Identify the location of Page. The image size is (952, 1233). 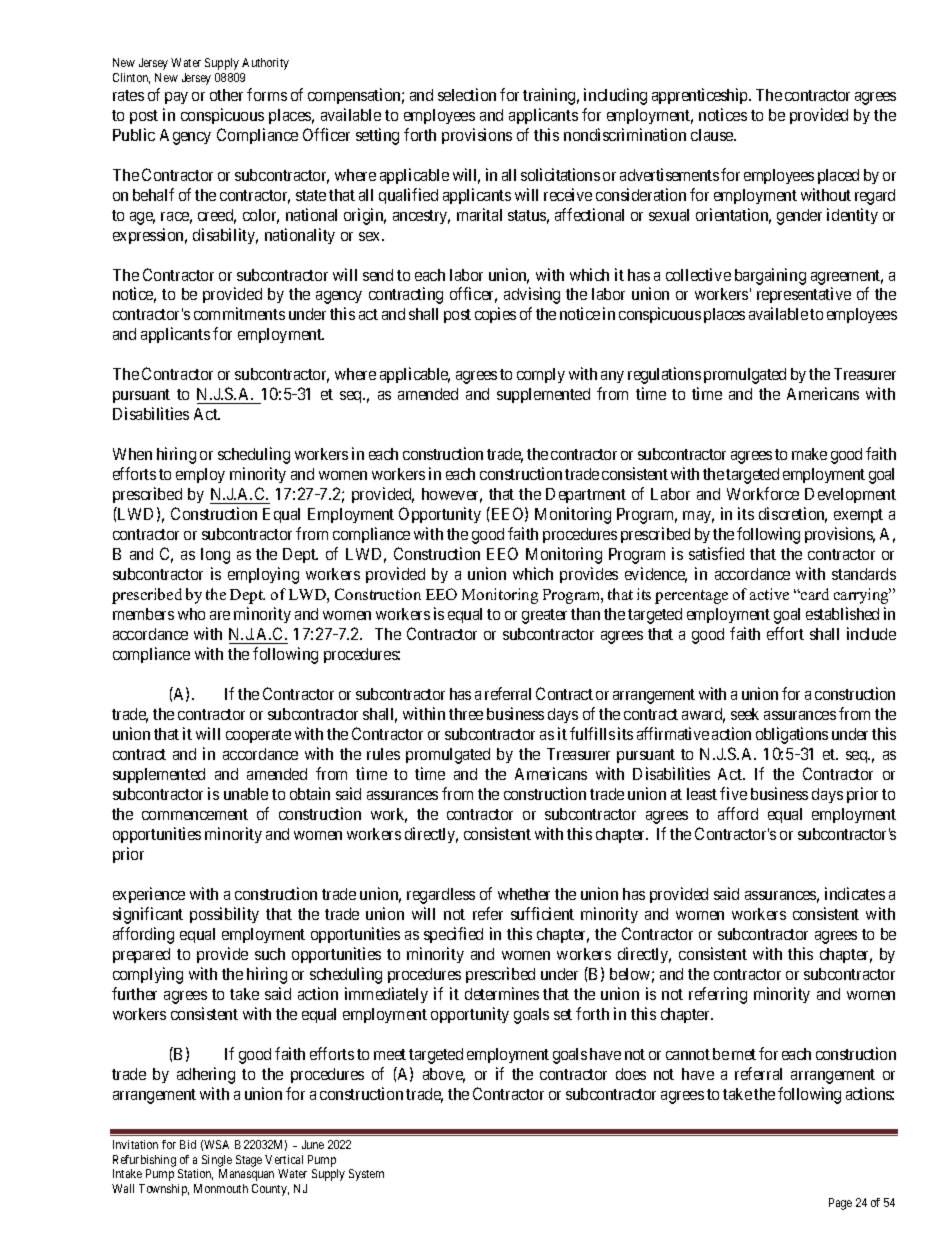
(840, 1204).
